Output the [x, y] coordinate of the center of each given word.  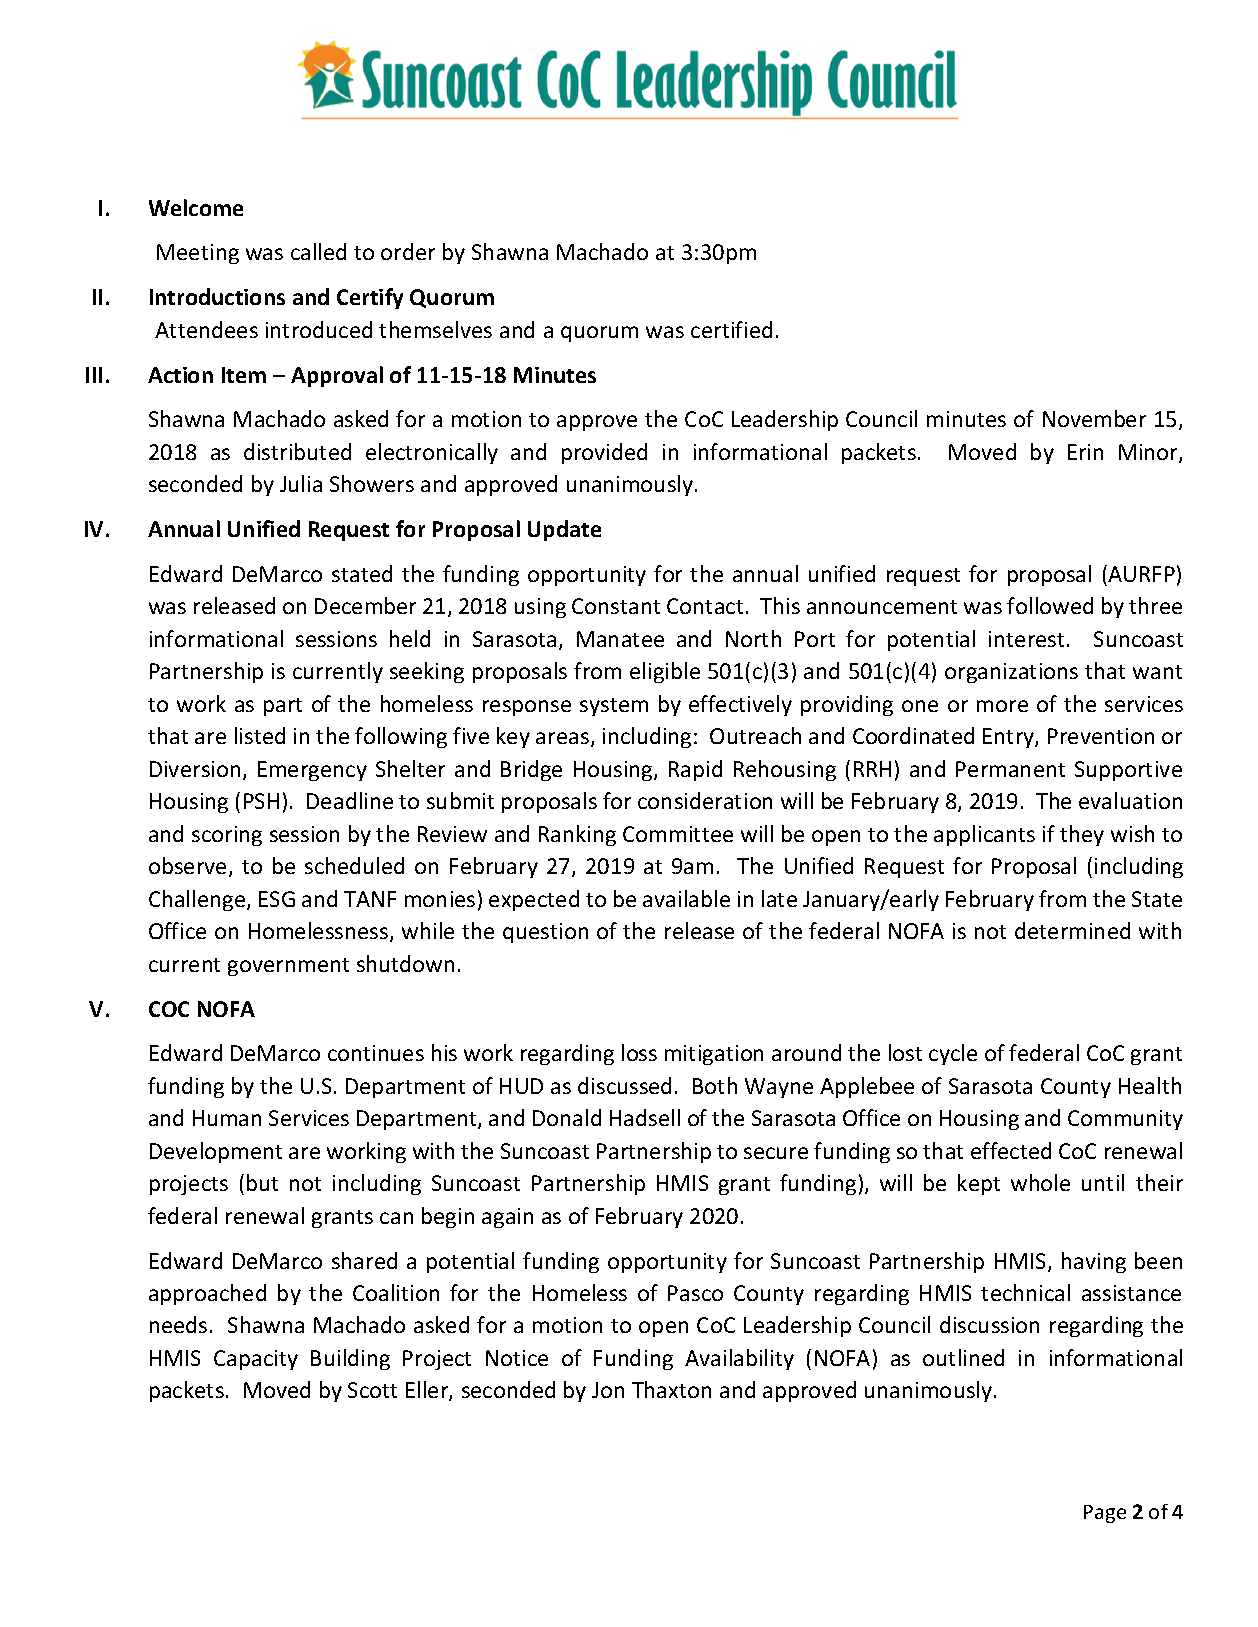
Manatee [620, 639]
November [1094, 418]
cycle [953, 1054]
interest [1026, 639]
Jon [608, 1390]
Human [227, 1118]
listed [260, 735]
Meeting [198, 254]
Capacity [256, 1360]
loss [639, 1052]
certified [731, 329]
